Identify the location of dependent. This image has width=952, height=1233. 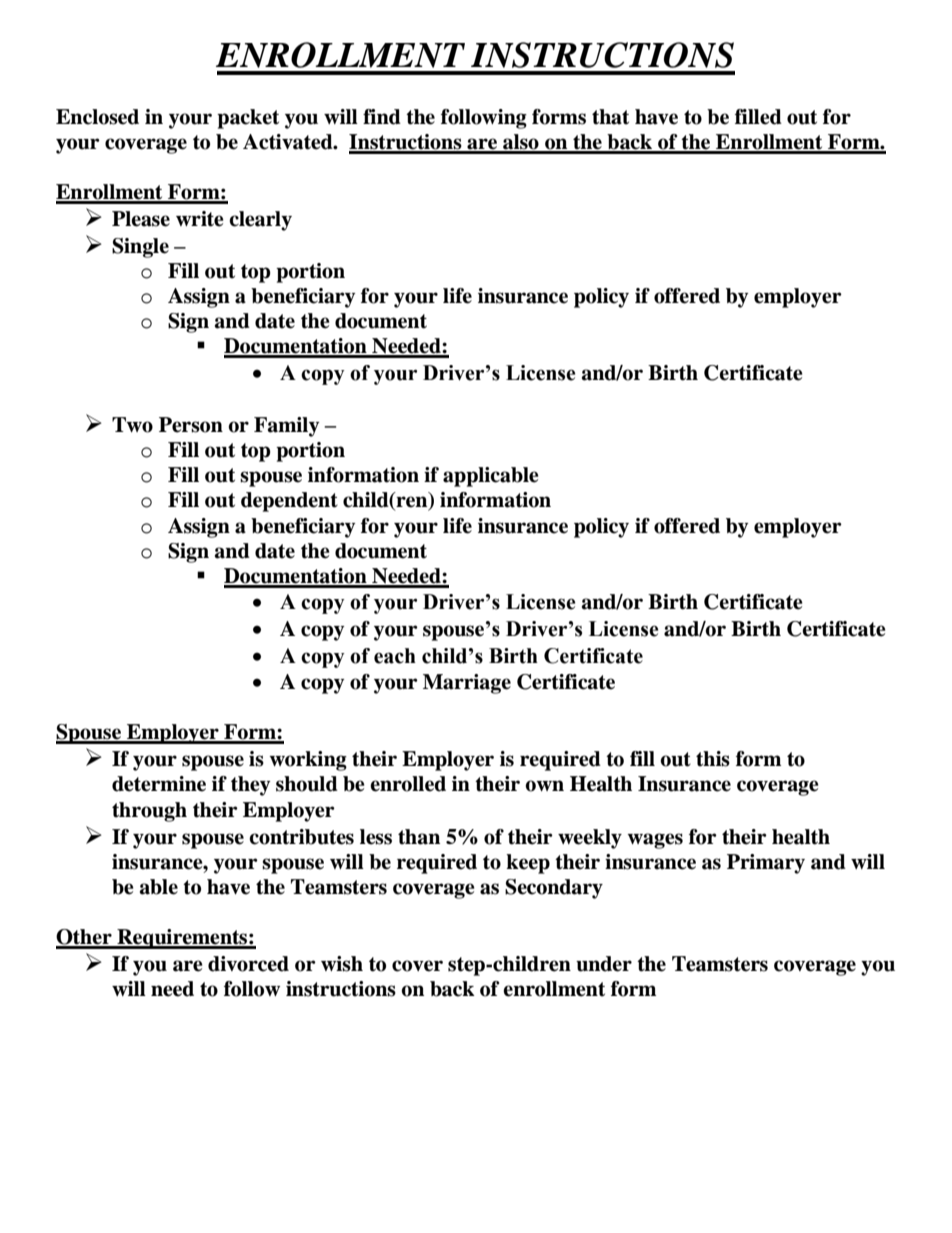
(289, 502).
